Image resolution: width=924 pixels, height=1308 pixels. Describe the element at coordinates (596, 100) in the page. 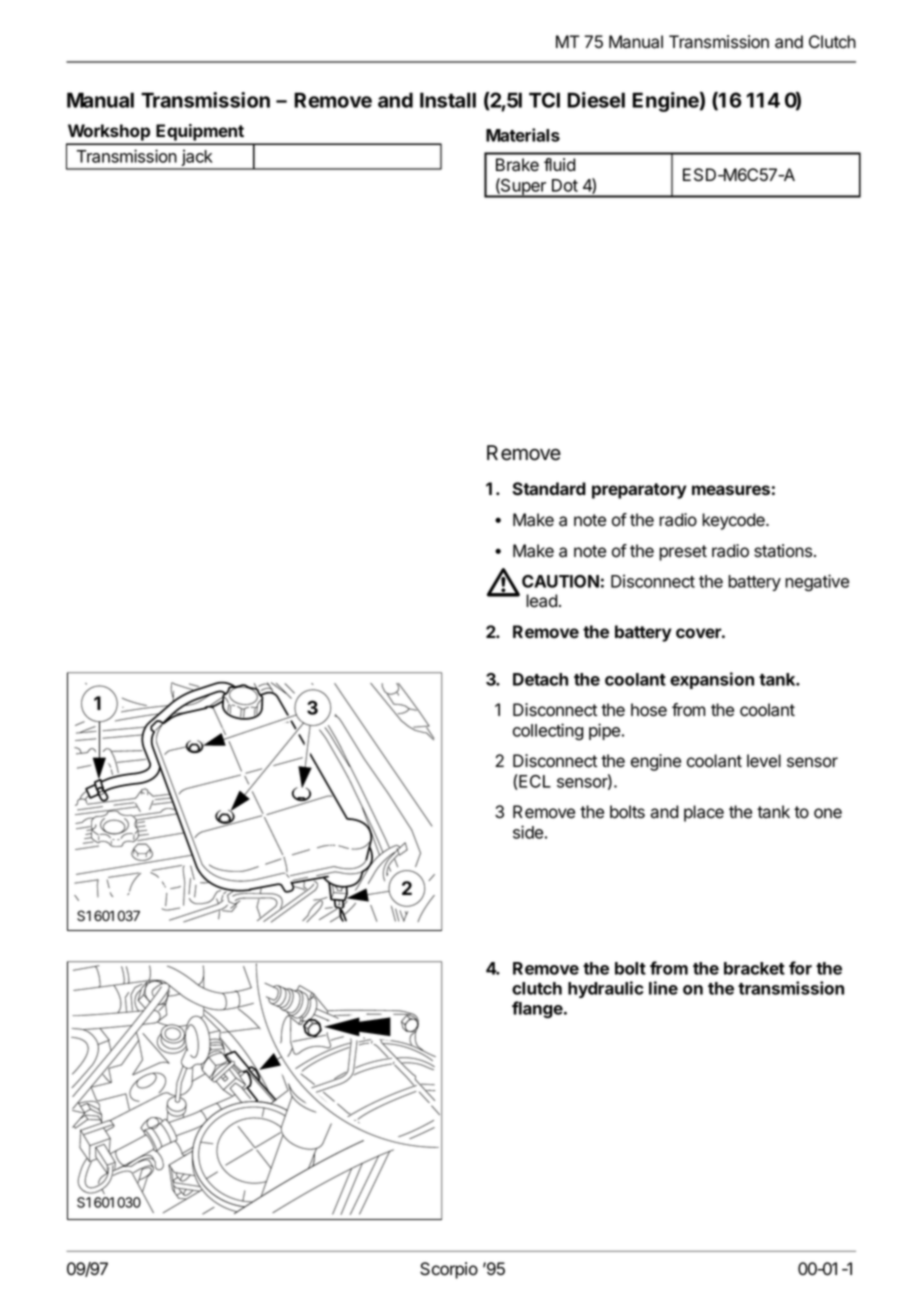

I see `Diesel` at that location.
